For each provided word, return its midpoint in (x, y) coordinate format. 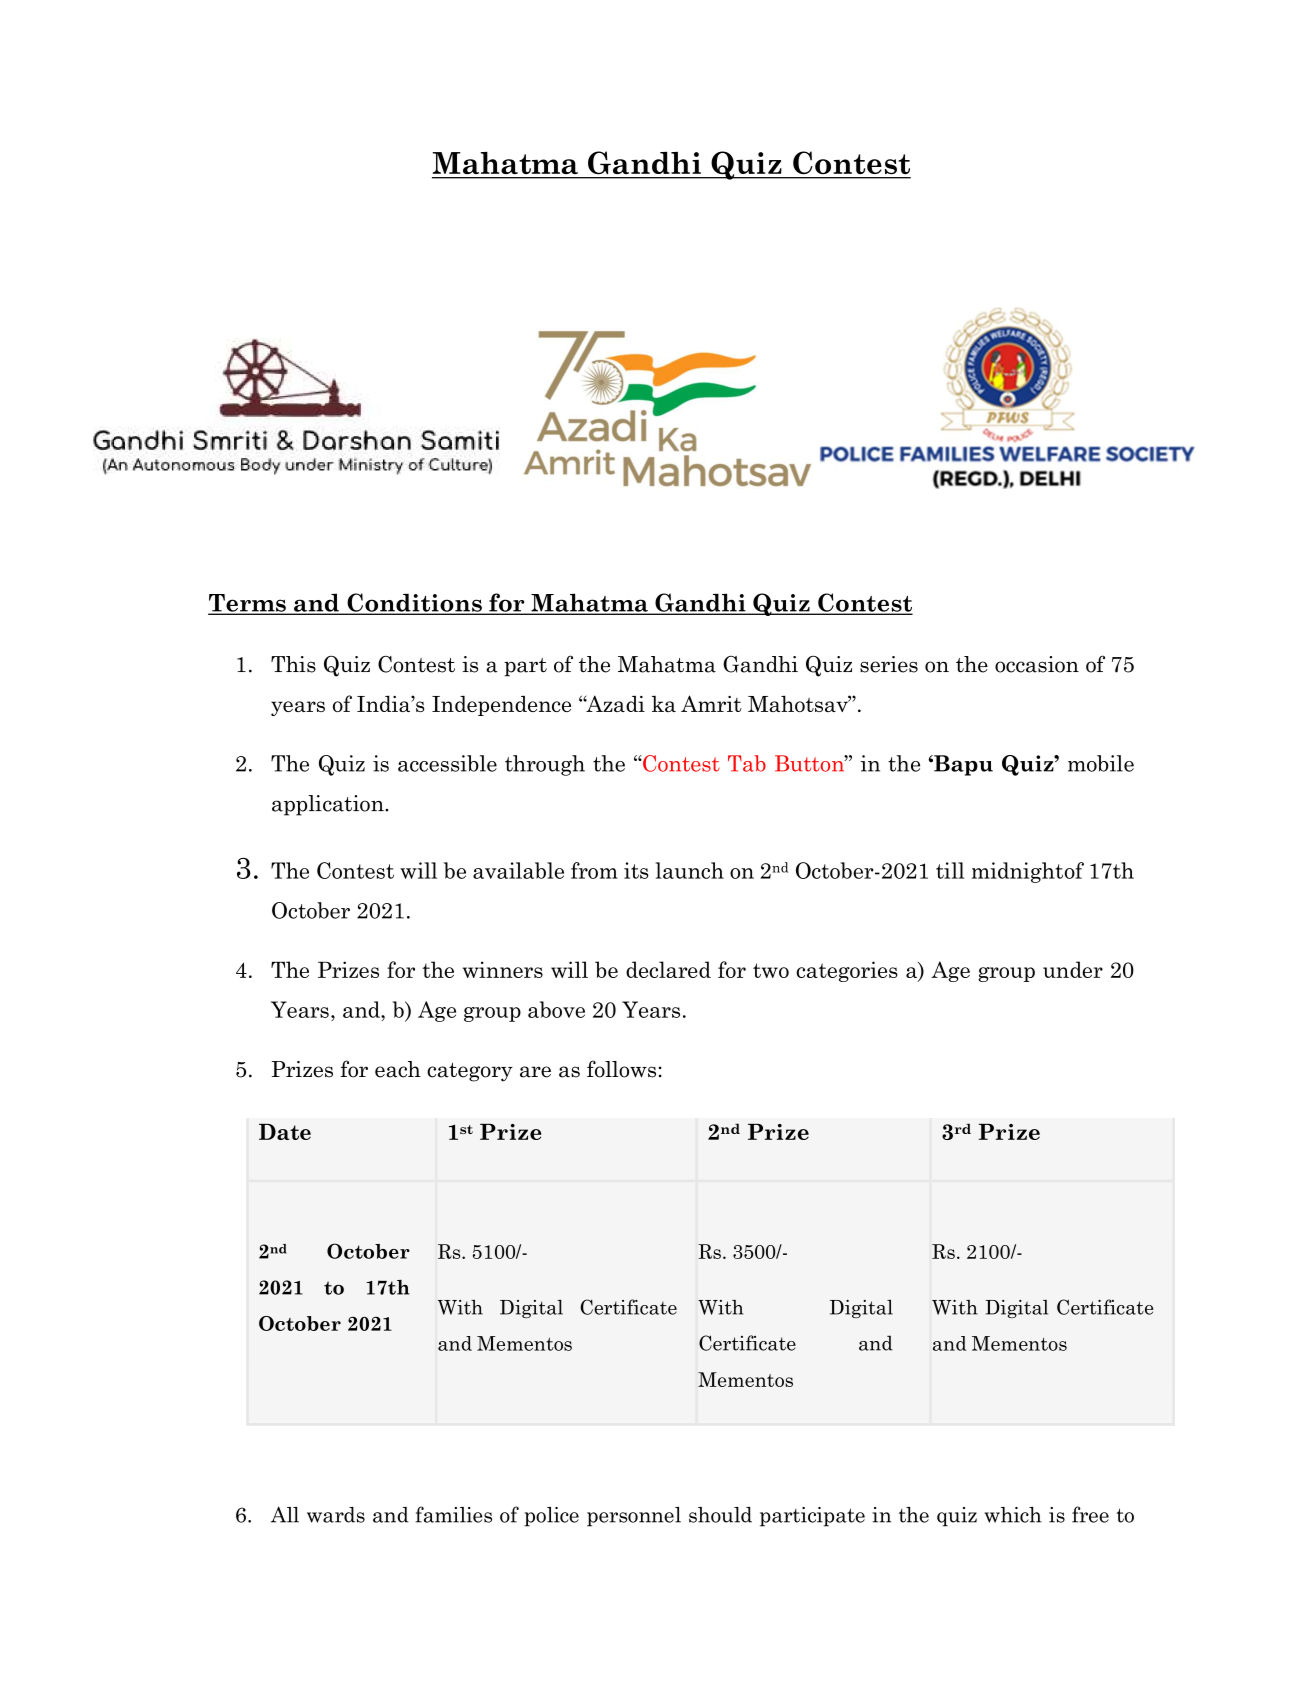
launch (689, 870)
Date (285, 1132)
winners (503, 969)
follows (621, 1069)
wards (336, 1515)
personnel (634, 1517)
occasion (1037, 664)
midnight (1017, 872)
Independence (501, 705)
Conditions (414, 603)
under (1073, 969)
